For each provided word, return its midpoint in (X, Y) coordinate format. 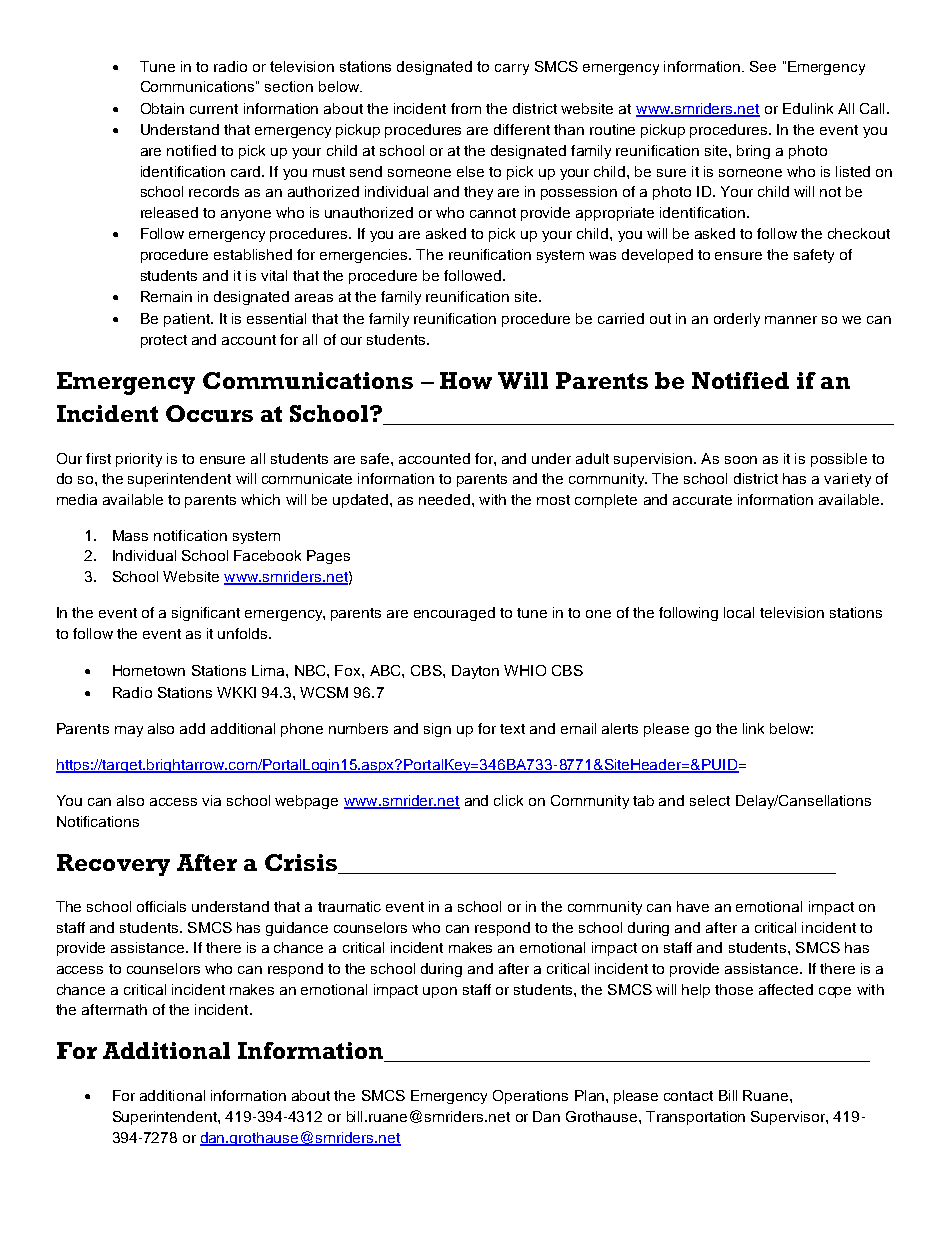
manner (791, 320)
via (211, 800)
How (466, 380)
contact (688, 1096)
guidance (297, 929)
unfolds (244, 633)
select (710, 800)
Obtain (162, 108)
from (466, 108)
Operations (530, 1097)
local (739, 612)
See (763, 66)
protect (164, 341)
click (508, 800)
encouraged (454, 614)
